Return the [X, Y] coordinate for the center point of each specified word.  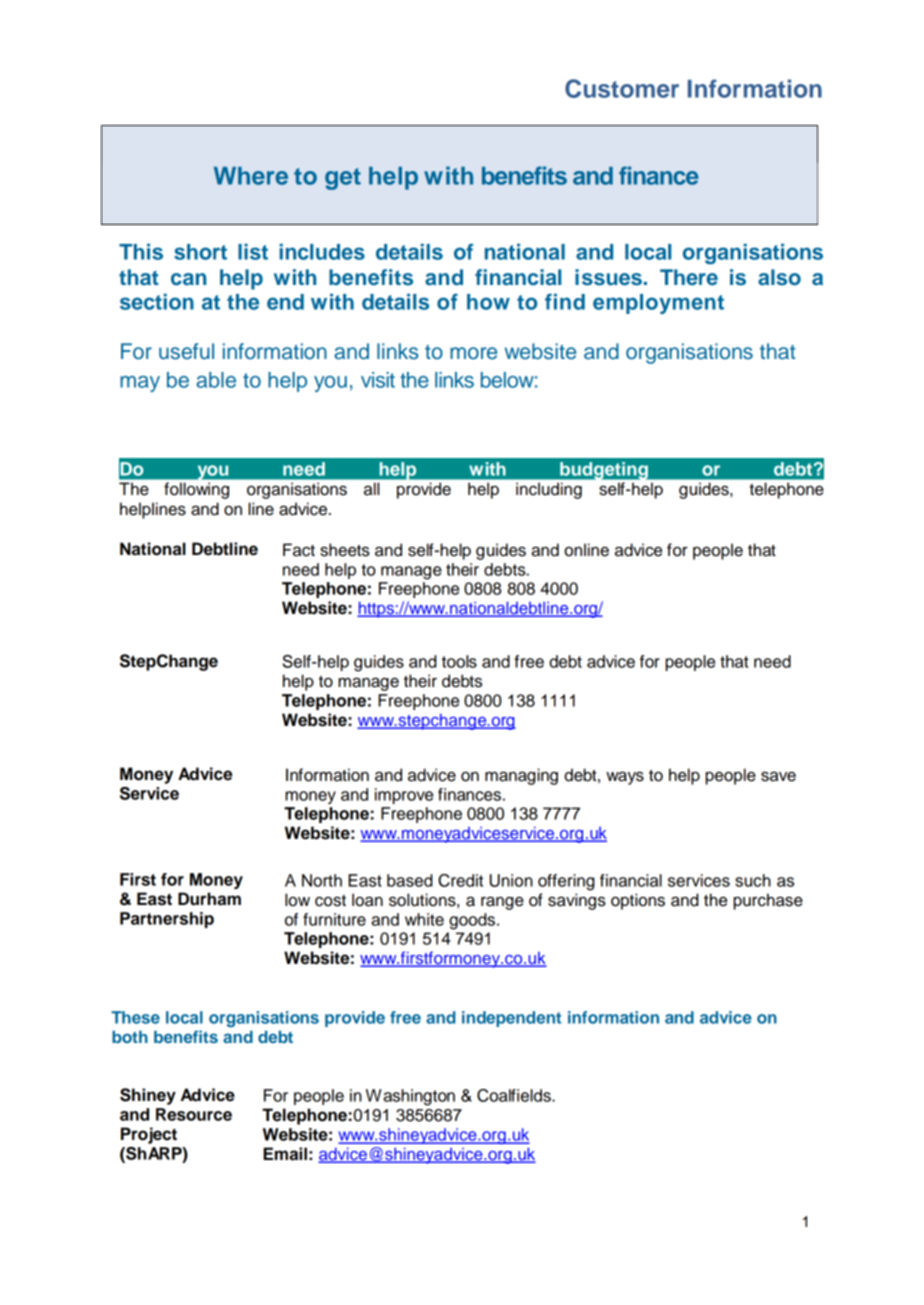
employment [658, 304]
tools [459, 661]
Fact [299, 550]
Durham [209, 899]
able [216, 380]
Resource [194, 1114]
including [549, 490]
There [689, 277]
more [473, 353]
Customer [622, 88]
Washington [410, 1097]
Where [251, 176]
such [753, 880]
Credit [460, 880]
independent [511, 1019]
